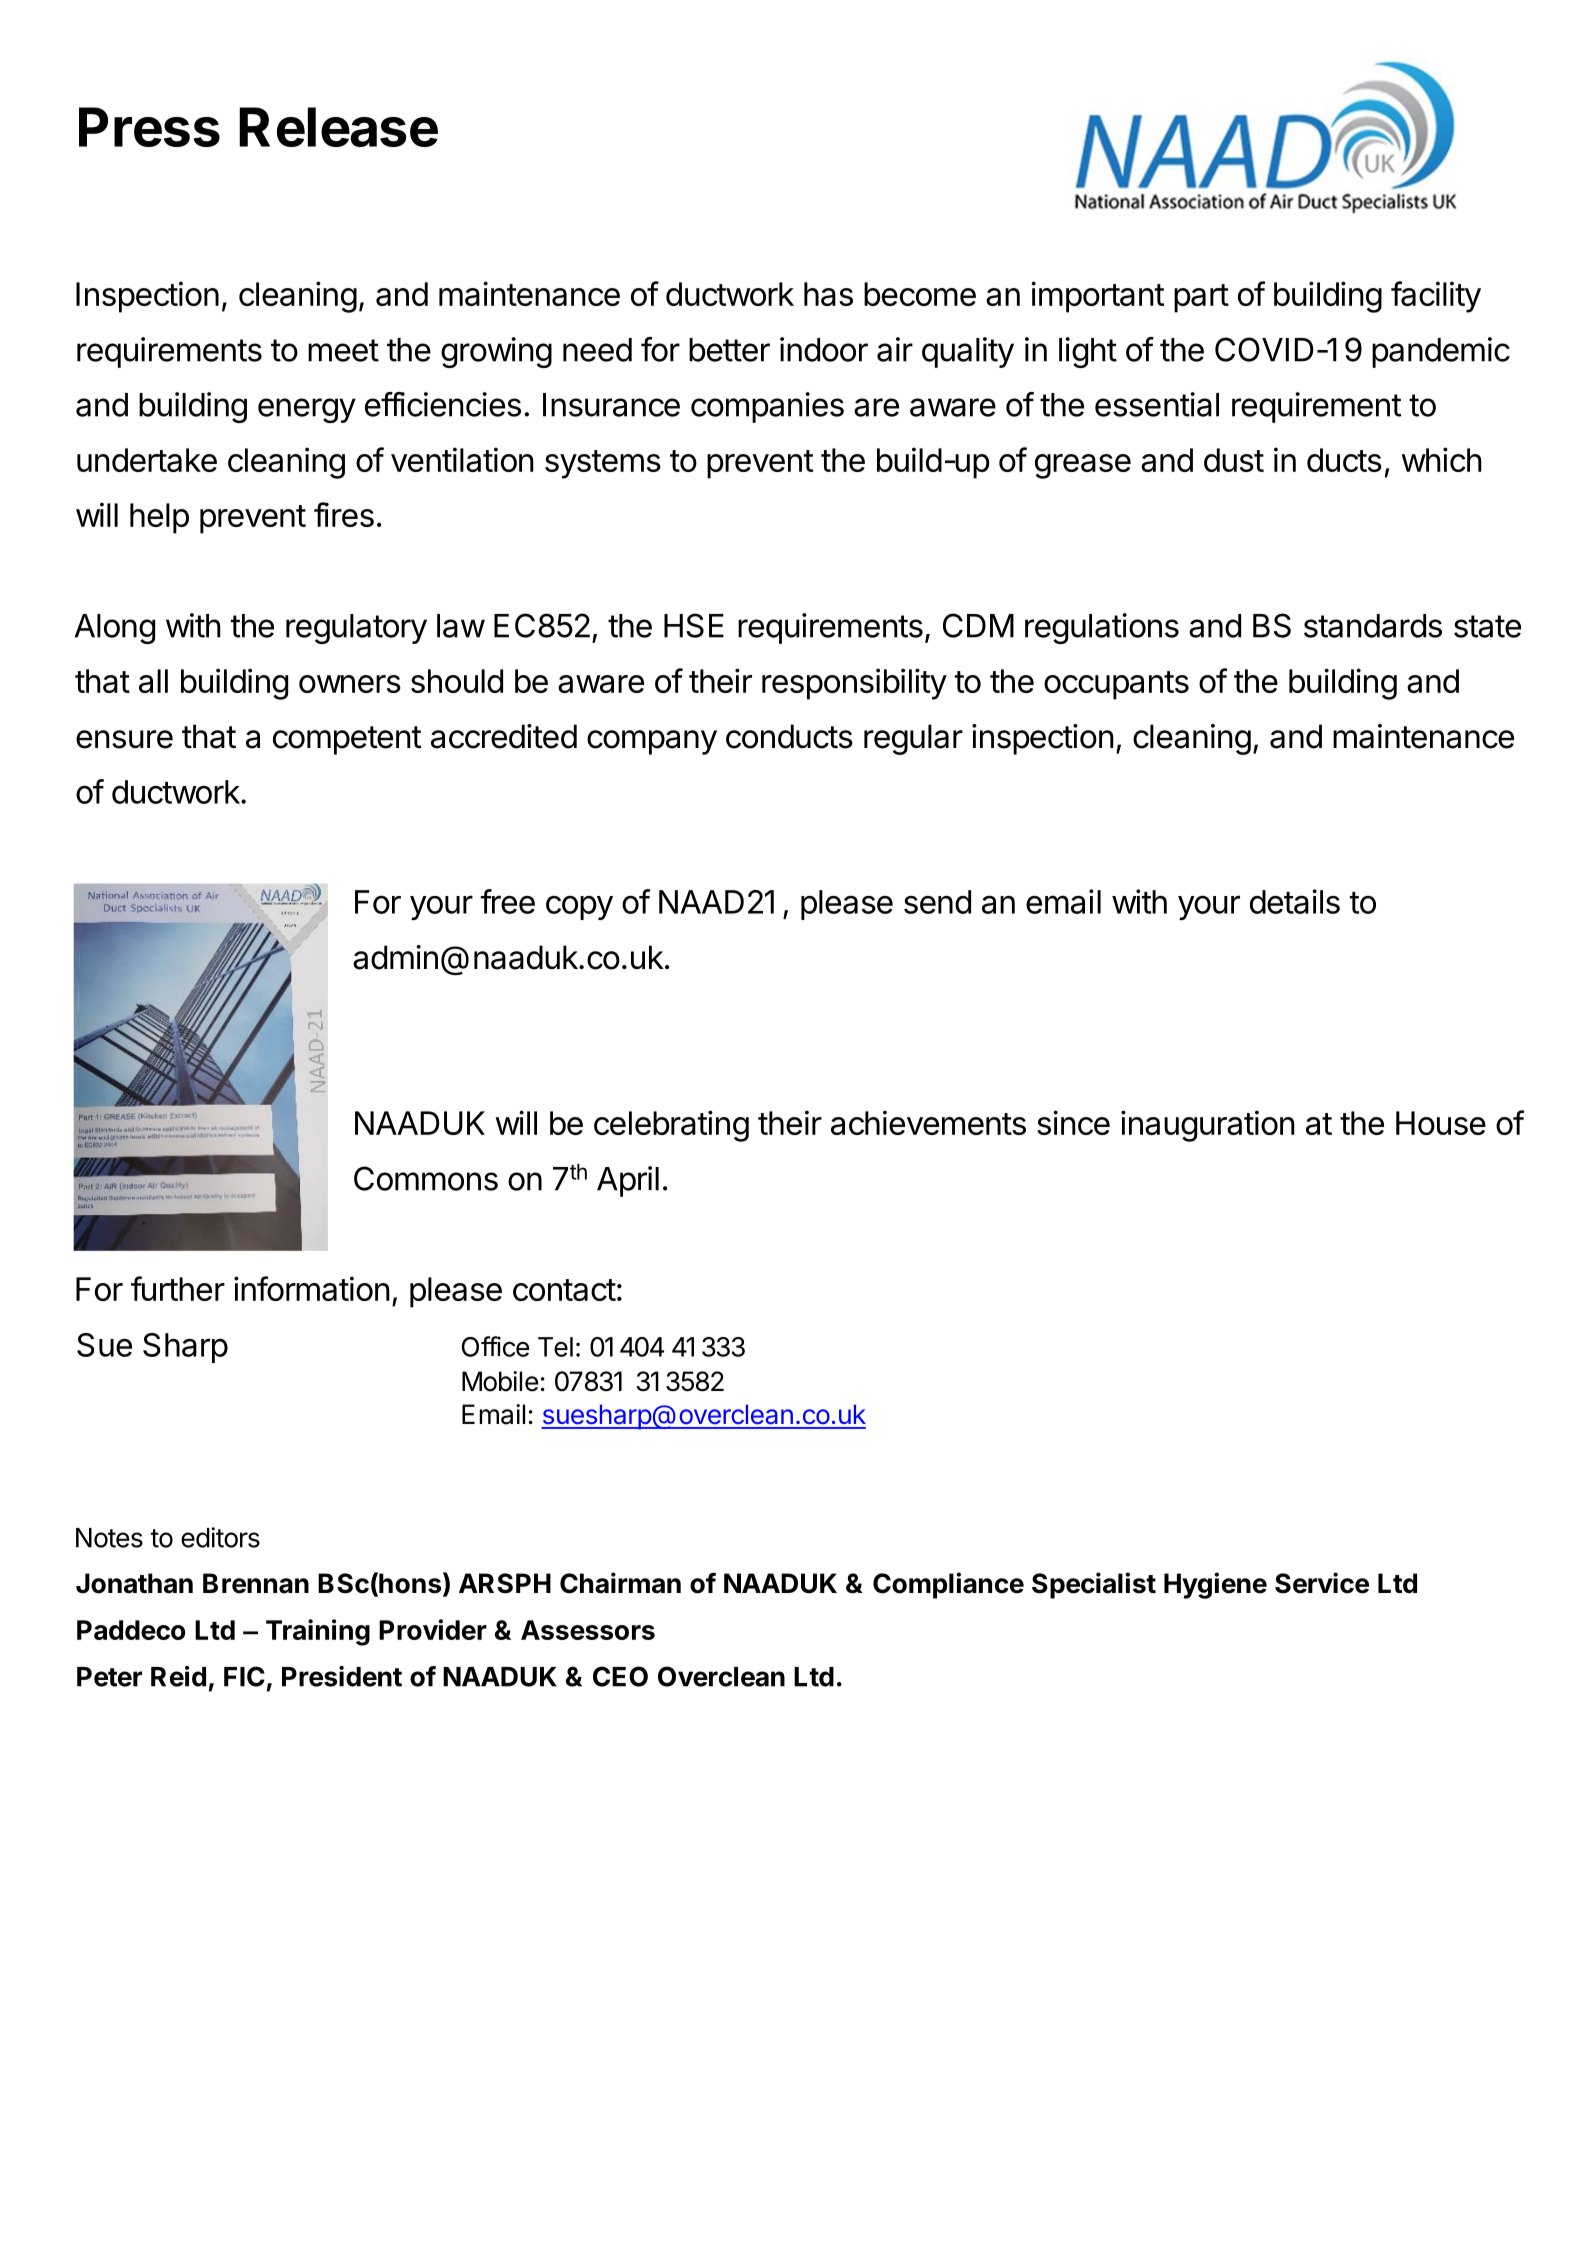 This image has width=1589, height=2248. Describe the element at coordinates (628, 1181) in the image. I see `April` at that location.
